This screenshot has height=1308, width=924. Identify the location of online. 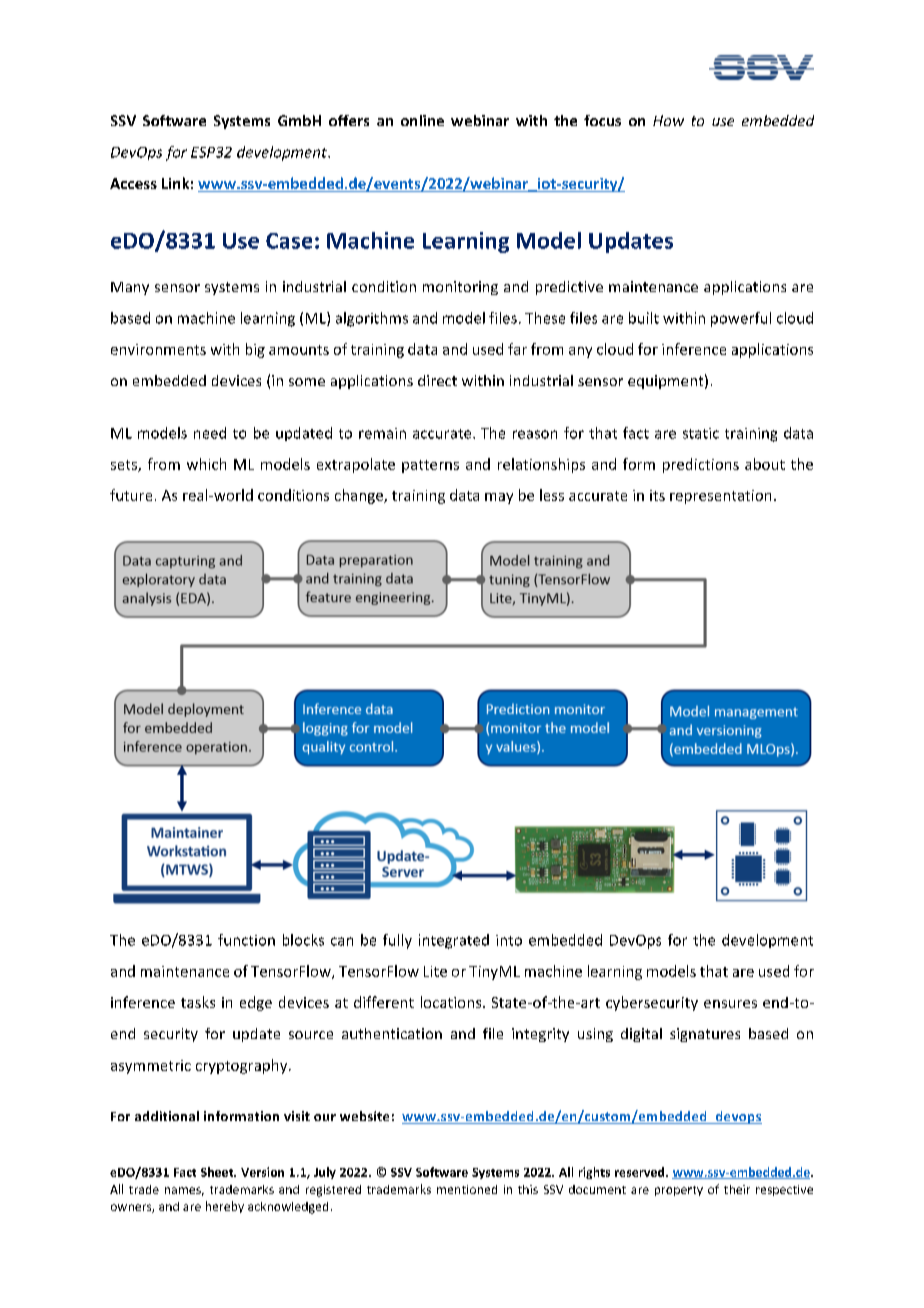
(422, 120).
